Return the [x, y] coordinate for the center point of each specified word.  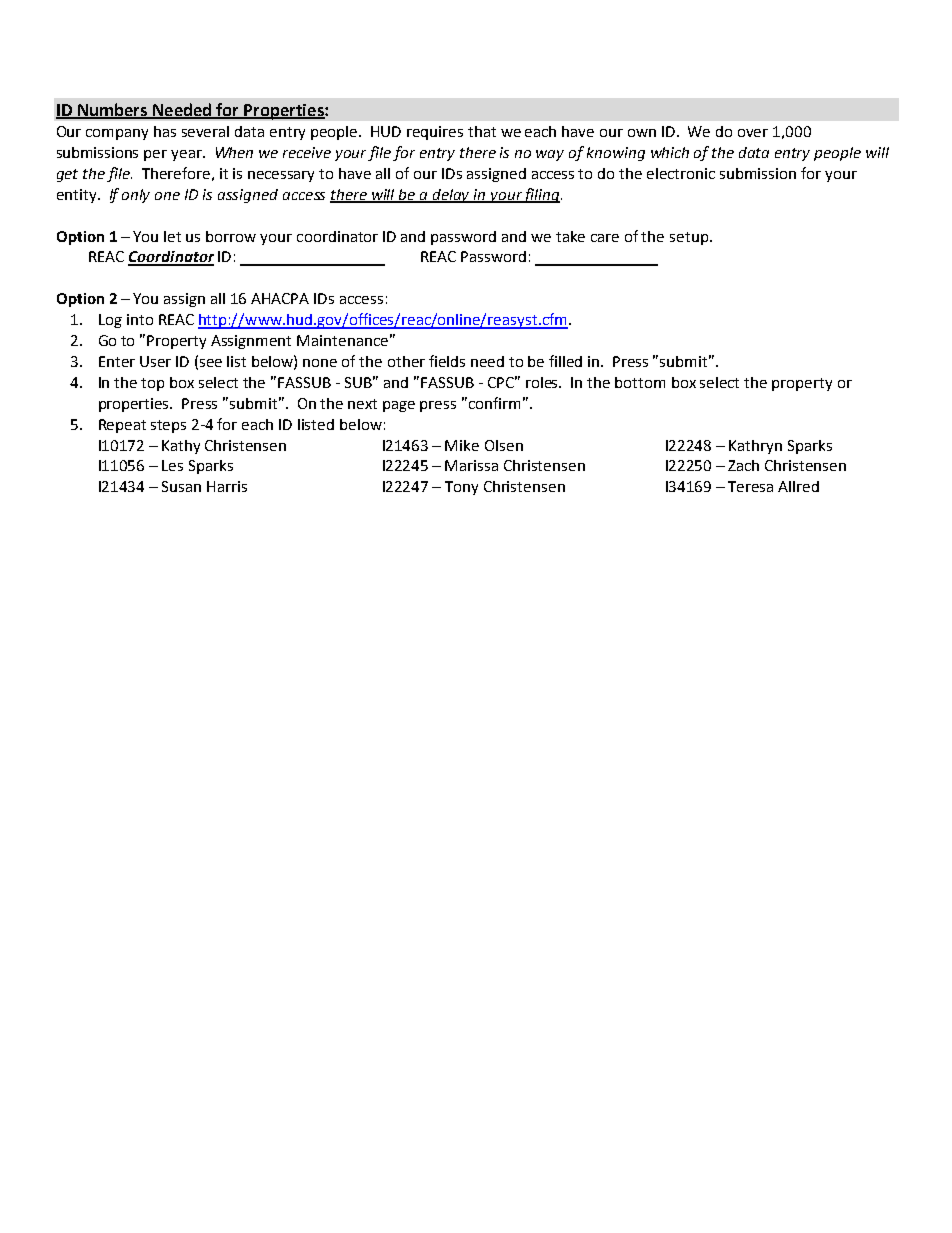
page [399, 406]
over [753, 133]
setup [689, 238]
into [140, 319]
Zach [743, 465]
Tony [461, 488]
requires [435, 133]
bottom [640, 382]
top [152, 384]
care [605, 238]
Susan [181, 486]
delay [452, 196]
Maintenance [342, 340]
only [136, 196]
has [165, 131]
